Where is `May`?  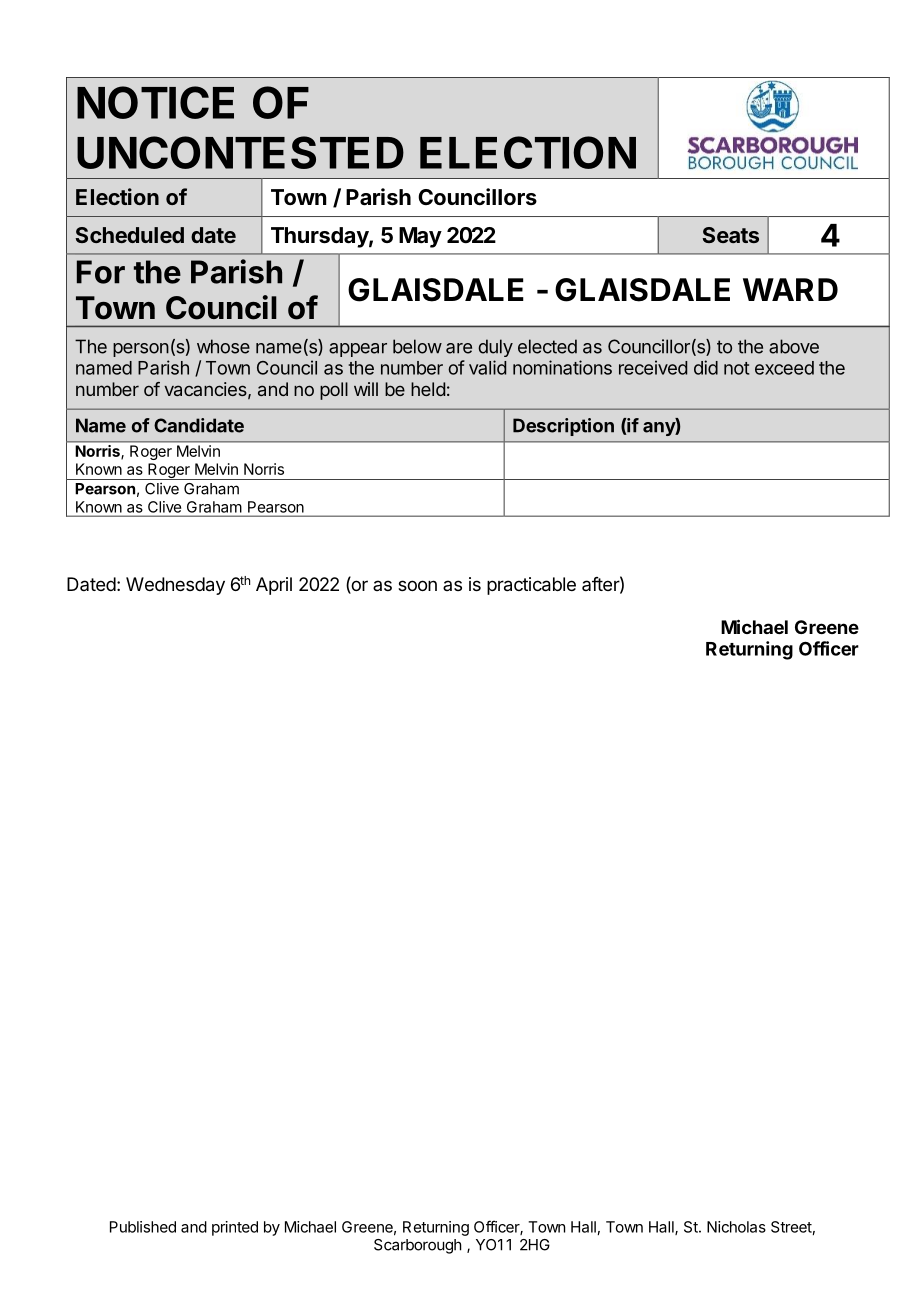 May is located at coordinates (420, 237).
